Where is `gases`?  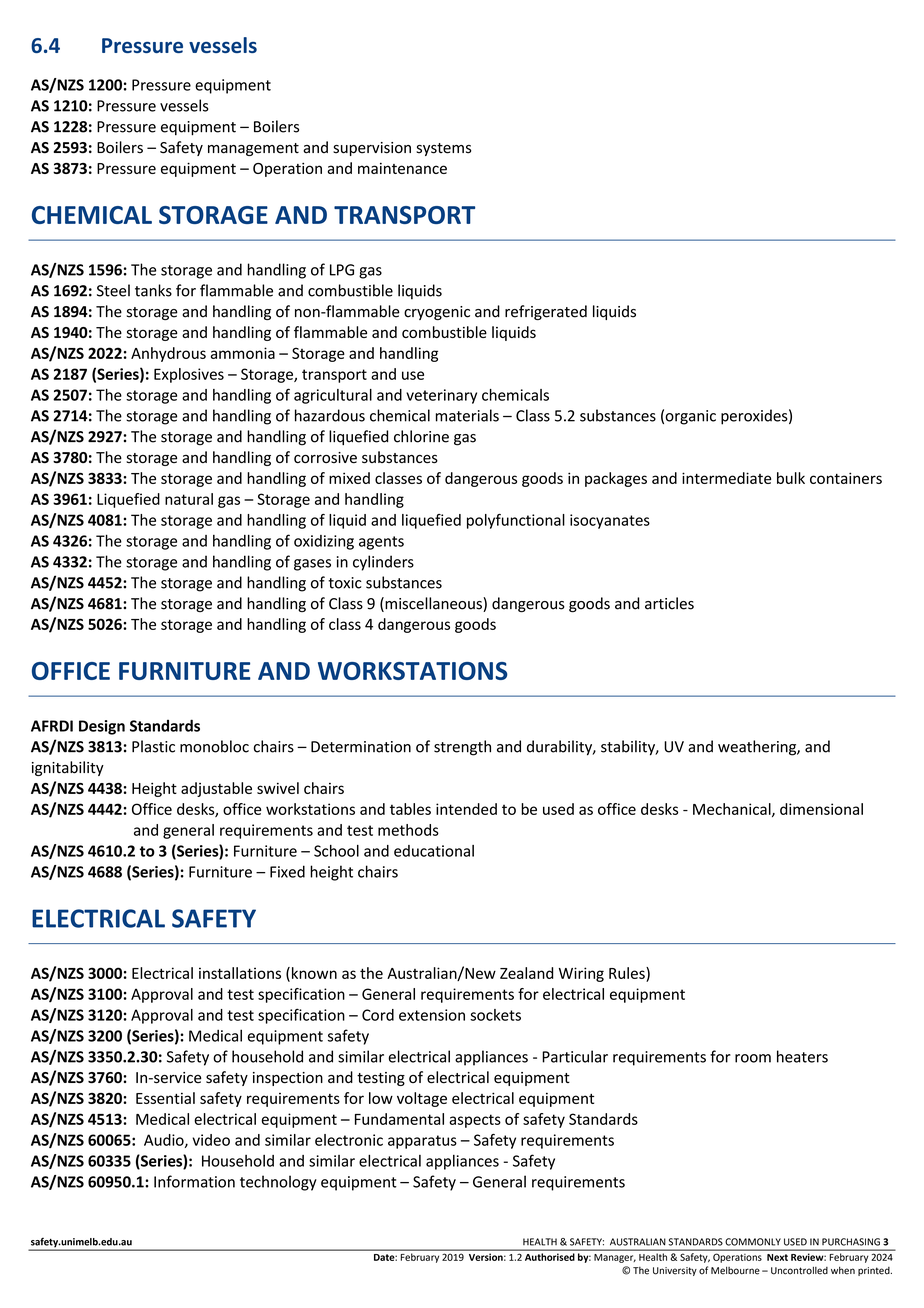 gases is located at coordinates (312, 565).
